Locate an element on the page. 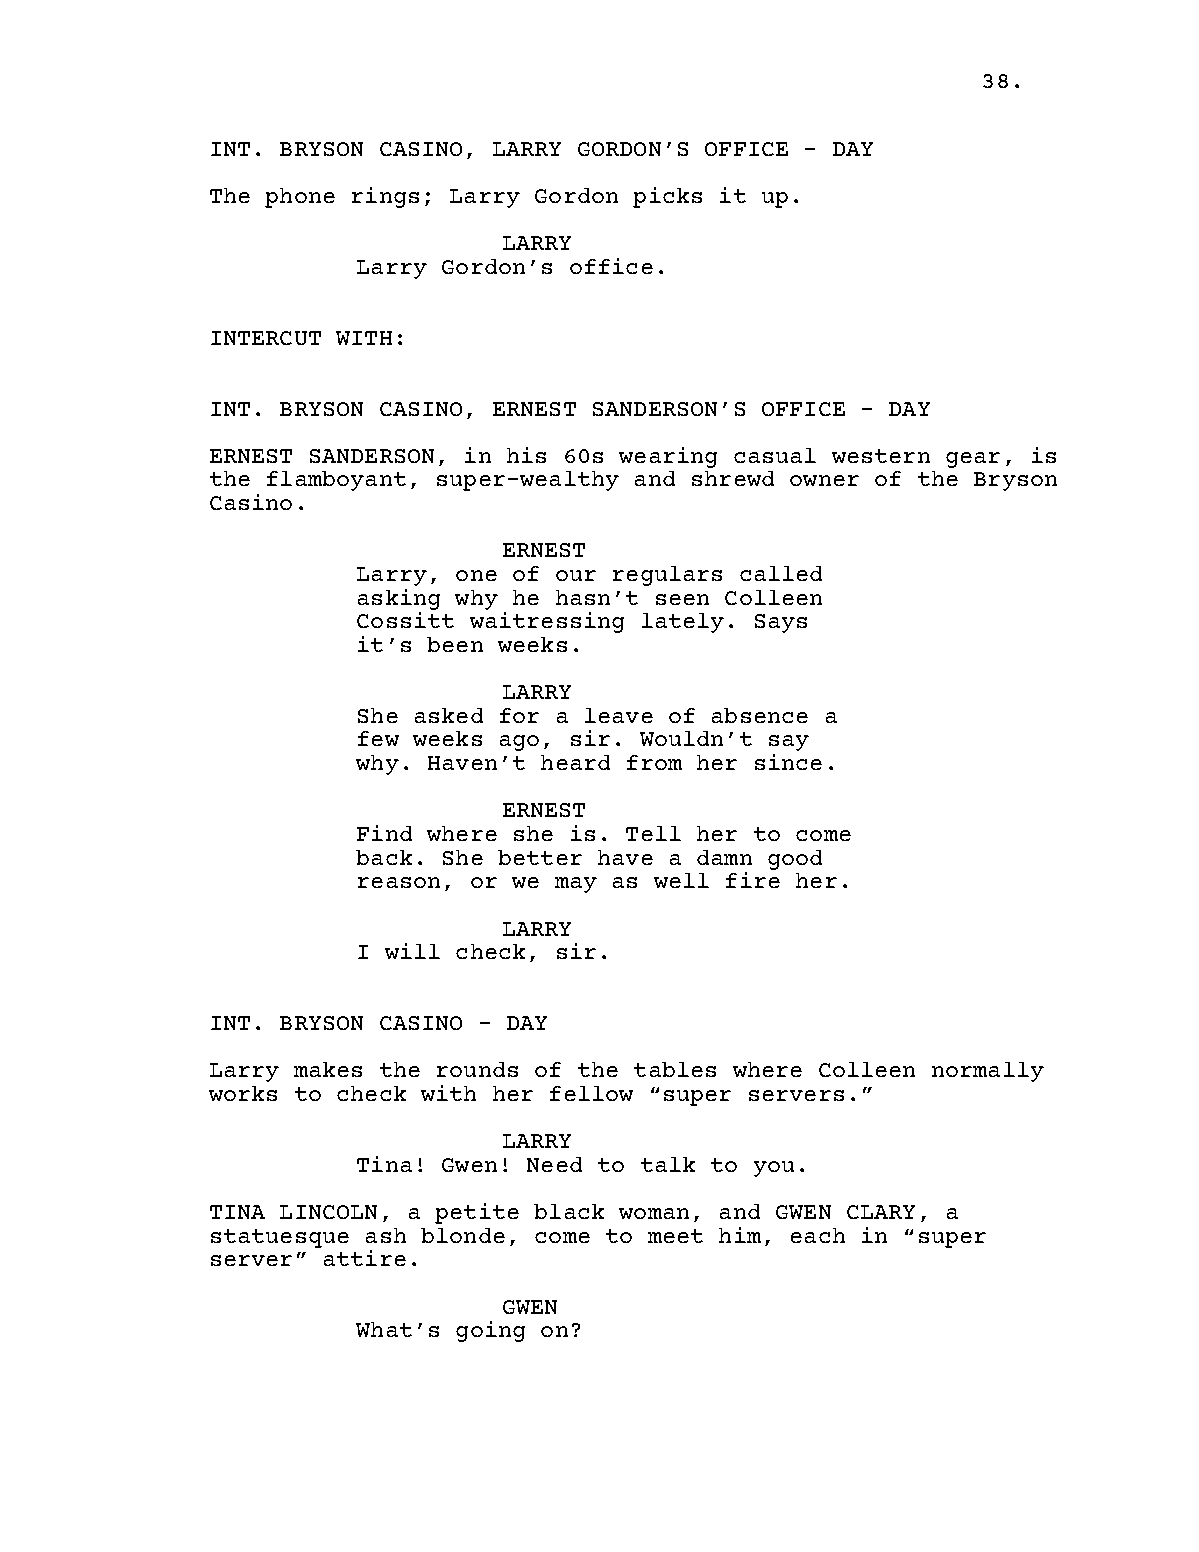 Image resolution: width=1199 pixels, height=1552 pixels. meet is located at coordinates (675, 1236).
